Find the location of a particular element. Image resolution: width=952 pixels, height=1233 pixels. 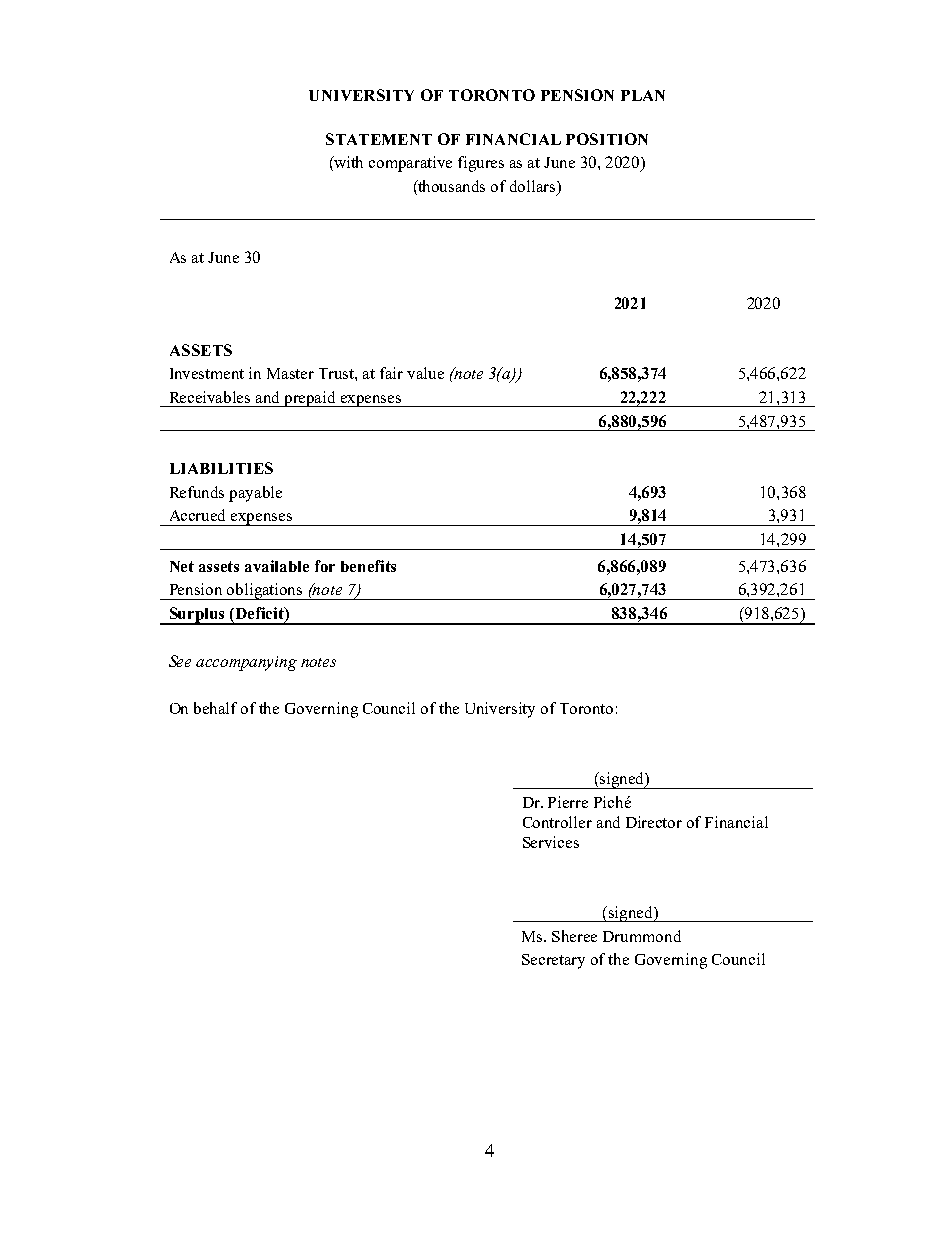

comparative is located at coordinates (410, 164).
